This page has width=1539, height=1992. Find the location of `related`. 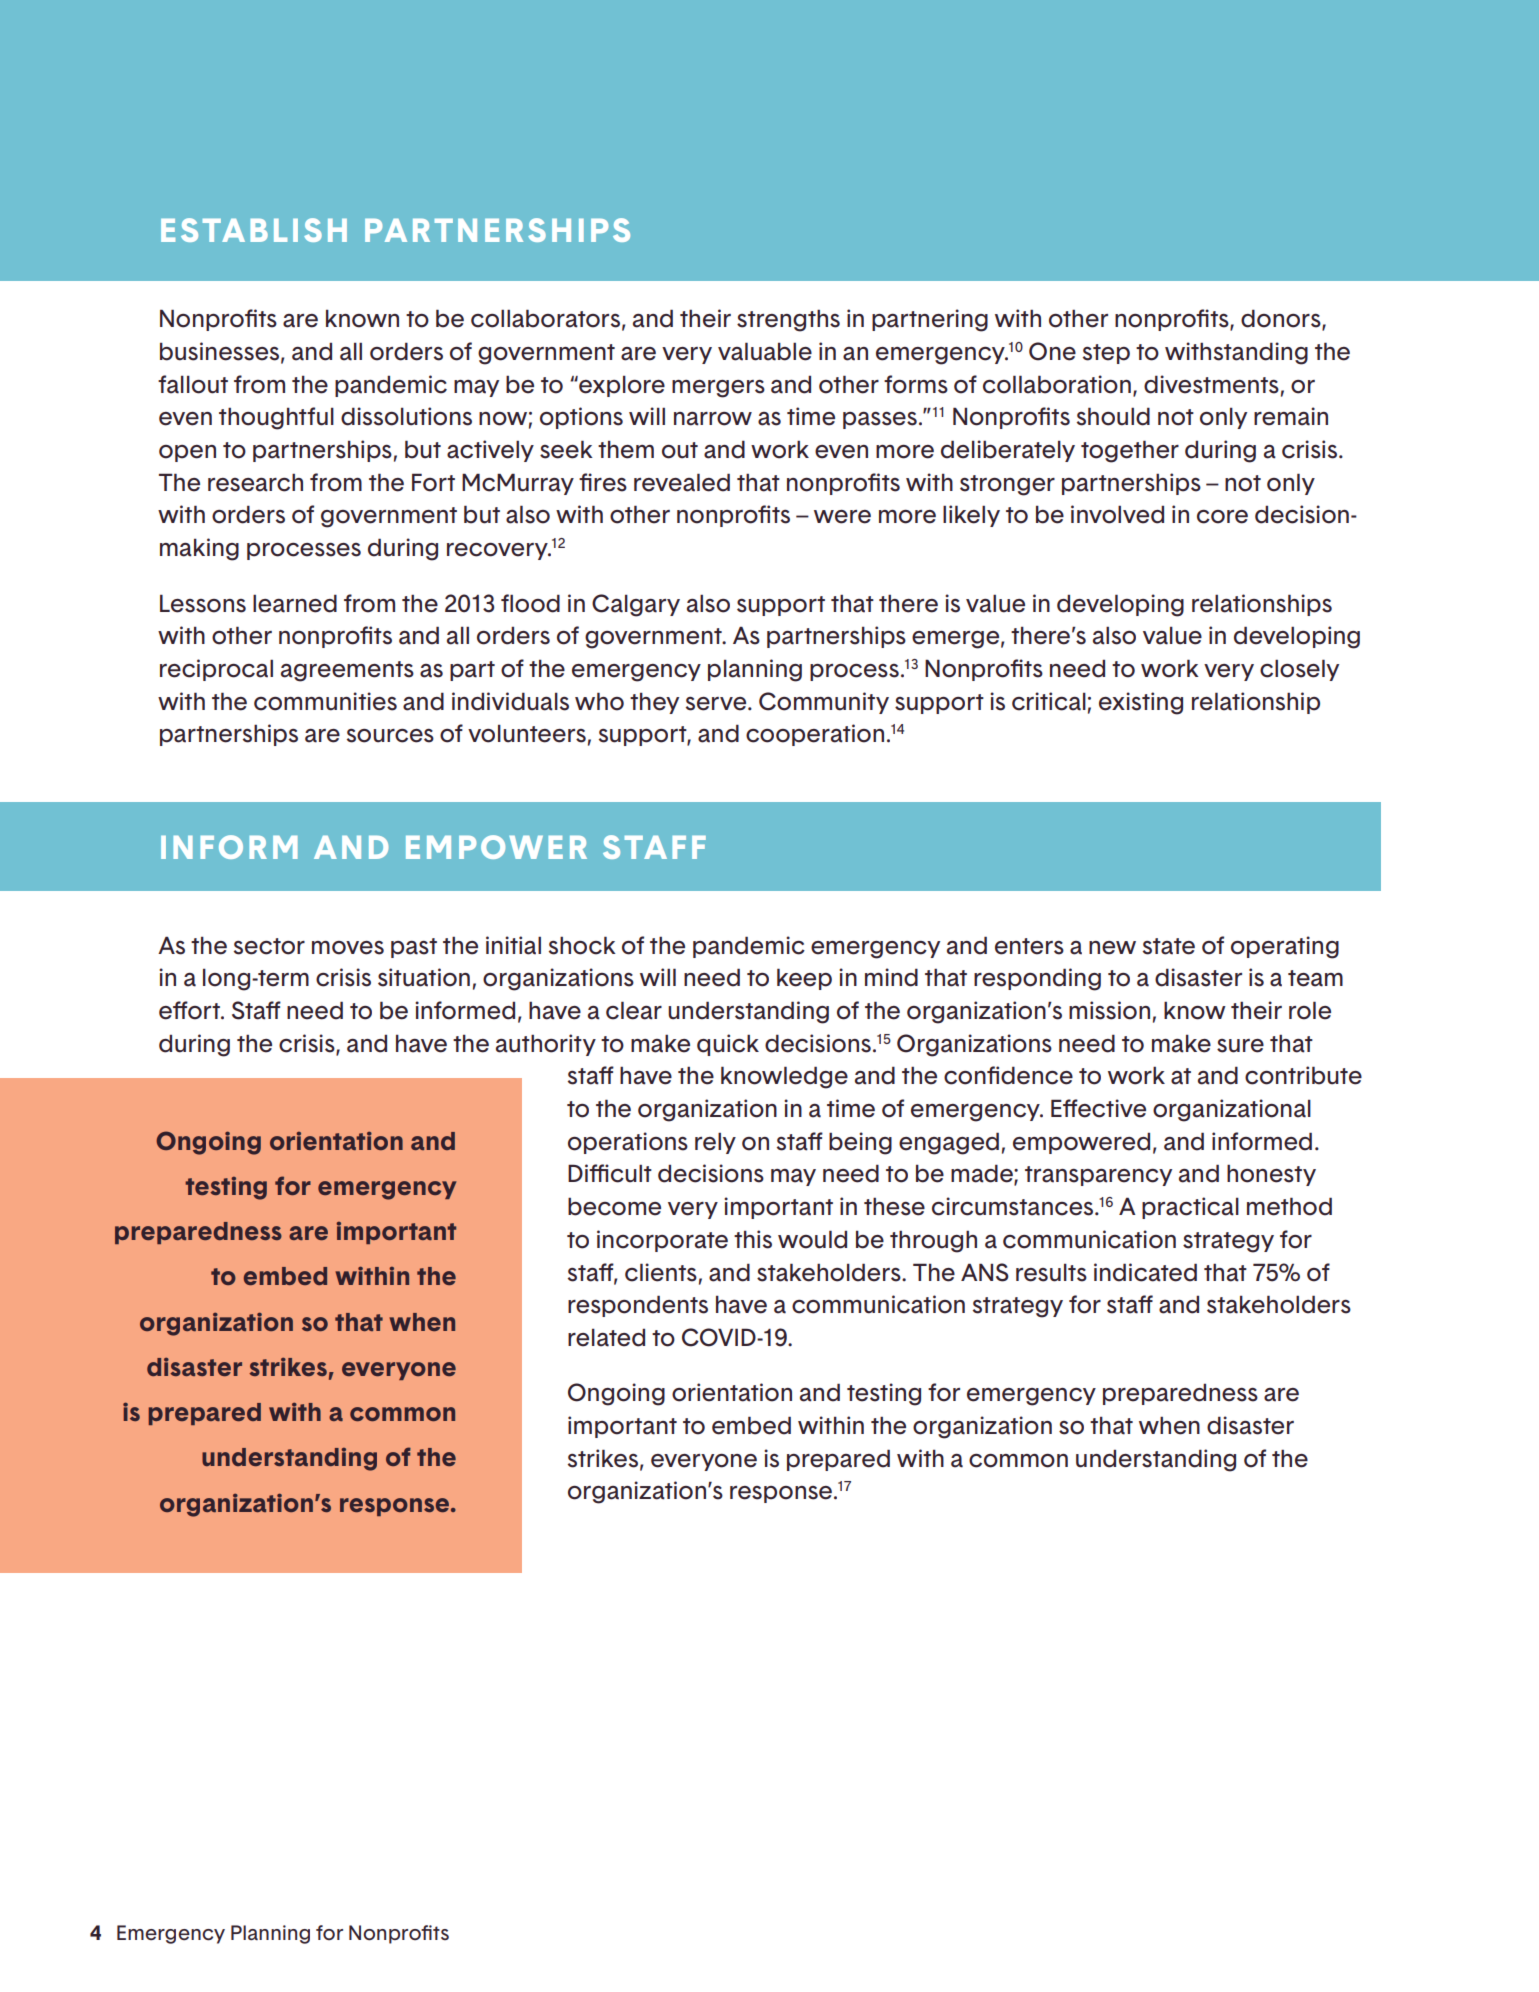

related is located at coordinates (606, 1337).
